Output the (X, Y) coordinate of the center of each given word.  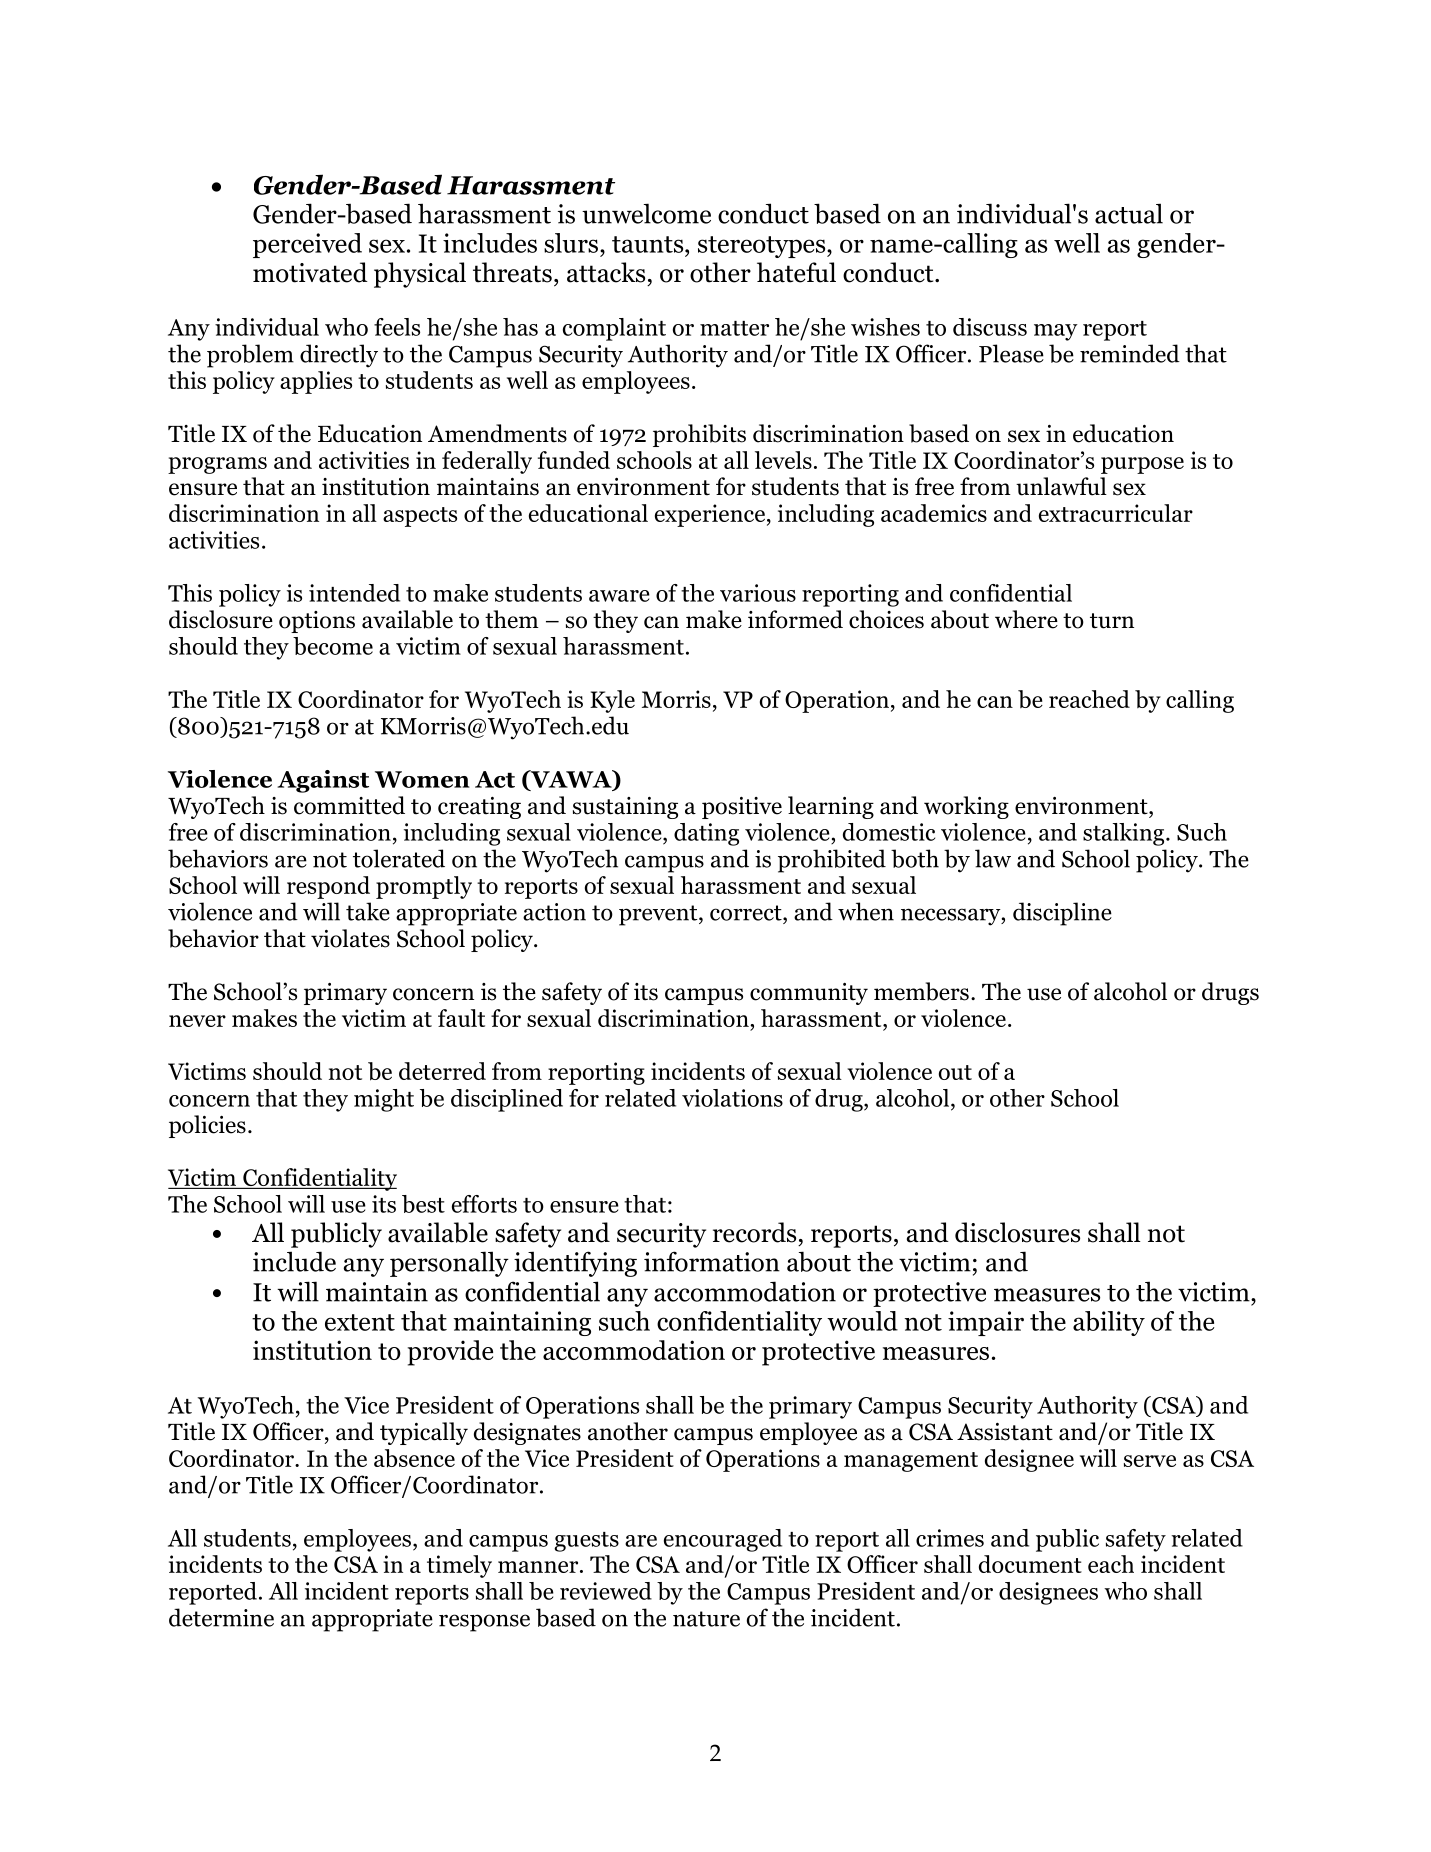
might (384, 1100)
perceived (307, 245)
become (333, 646)
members (921, 991)
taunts (649, 244)
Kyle (612, 701)
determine (221, 1617)
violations (732, 1098)
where (1026, 619)
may (1056, 332)
